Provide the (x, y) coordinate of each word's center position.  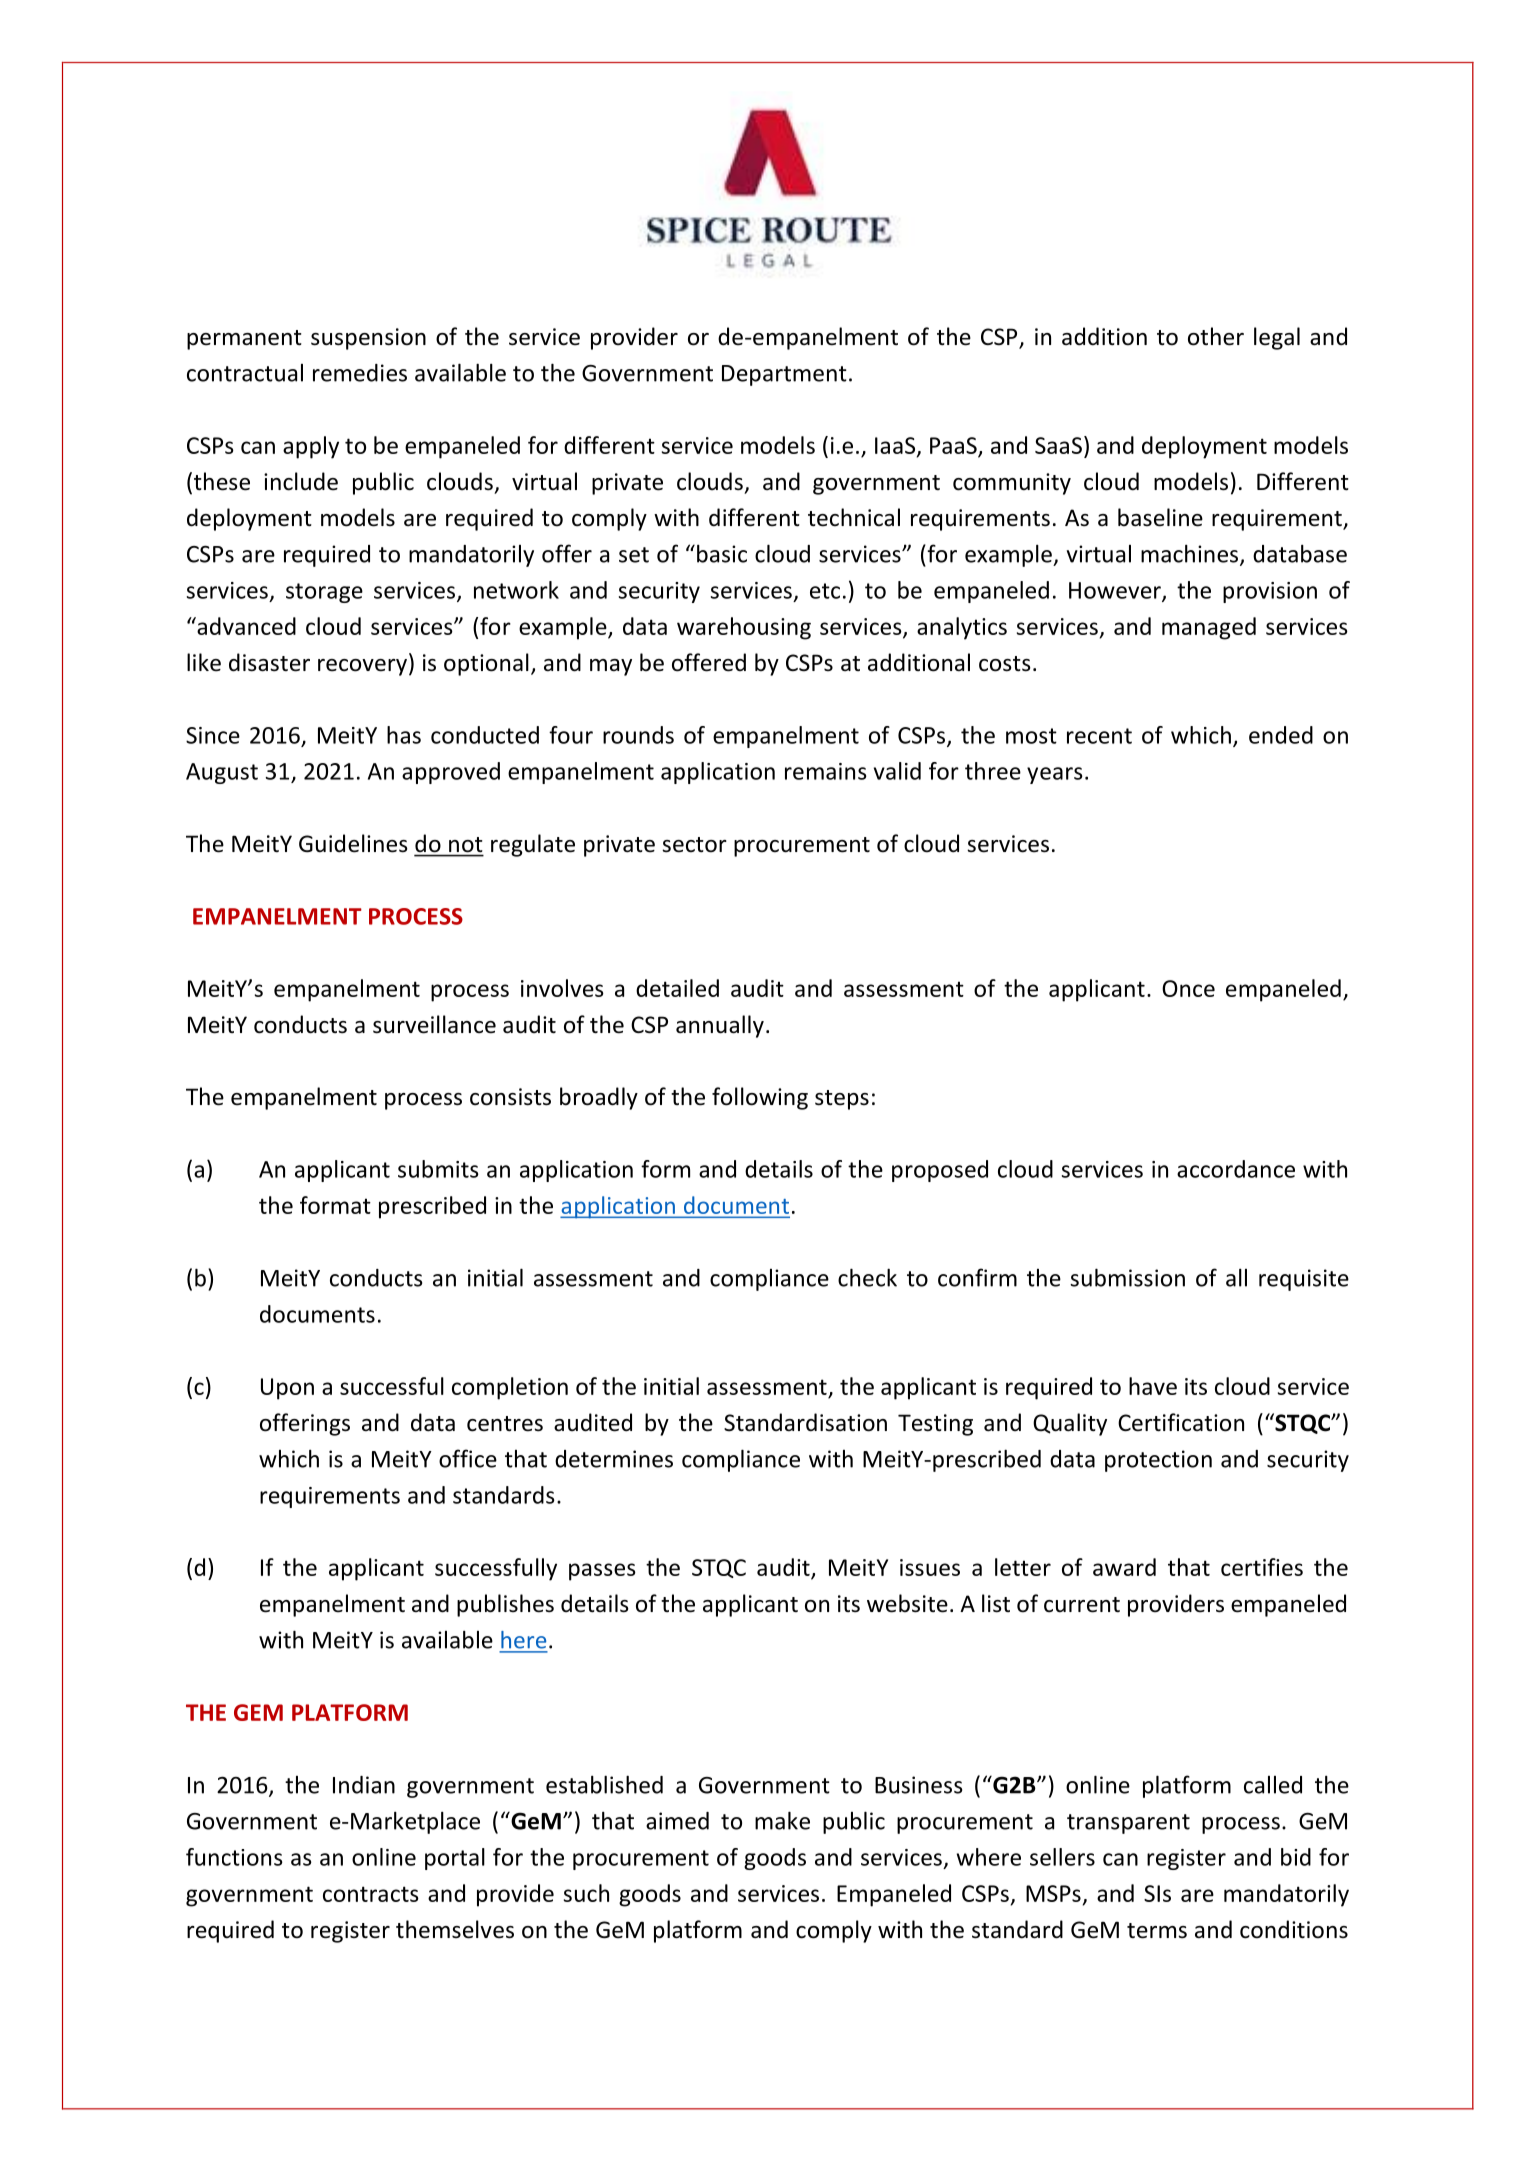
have (1153, 1386)
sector (694, 845)
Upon (287, 1389)
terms (1157, 1931)
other (1216, 336)
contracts (371, 1894)
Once (1188, 988)
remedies (360, 373)
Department (784, 375)
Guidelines (353, 843)
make (782, 1820)
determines (614, 1459)
